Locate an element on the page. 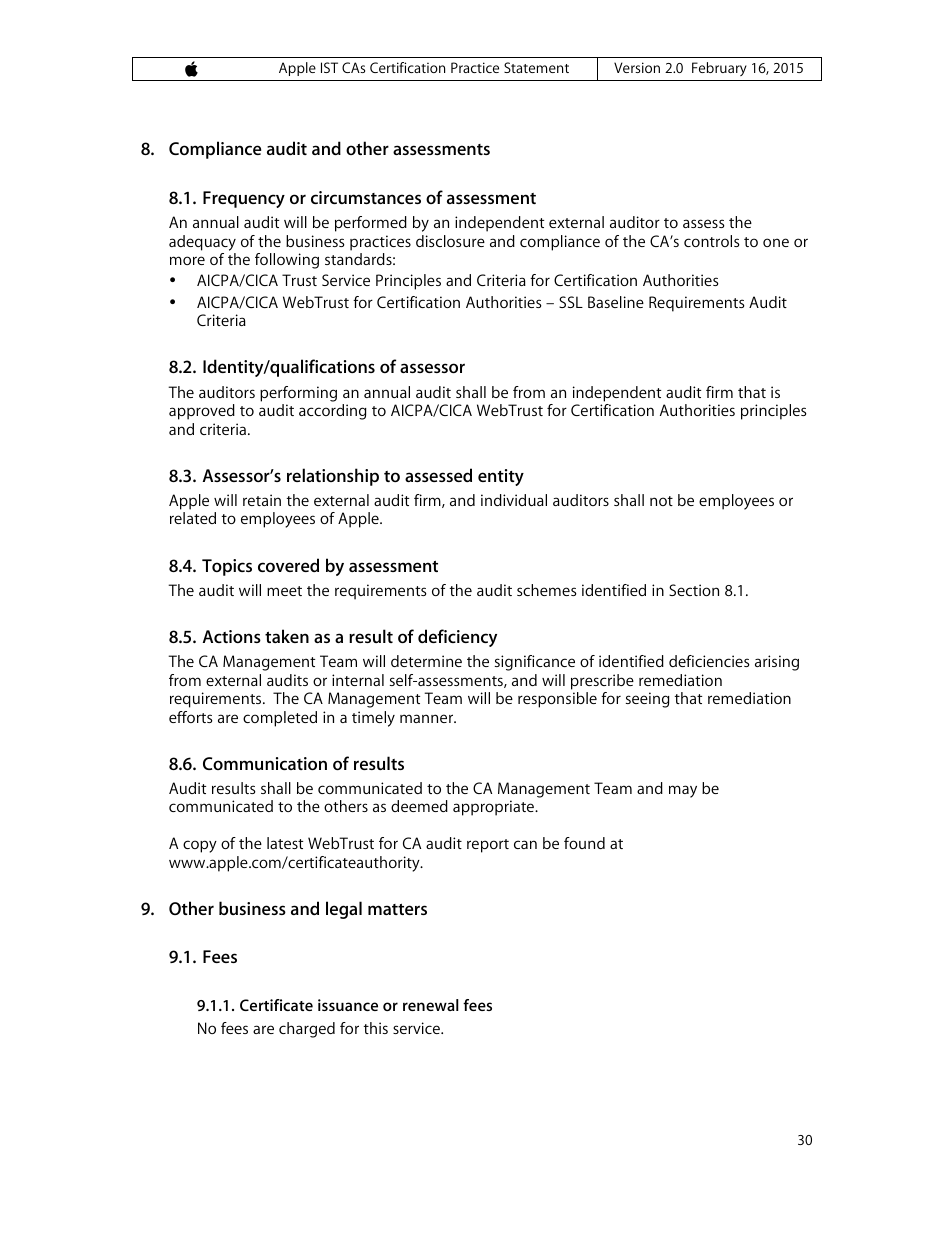 This page has width=952, height=1233. SSL is located at coordinates (571, 302).
